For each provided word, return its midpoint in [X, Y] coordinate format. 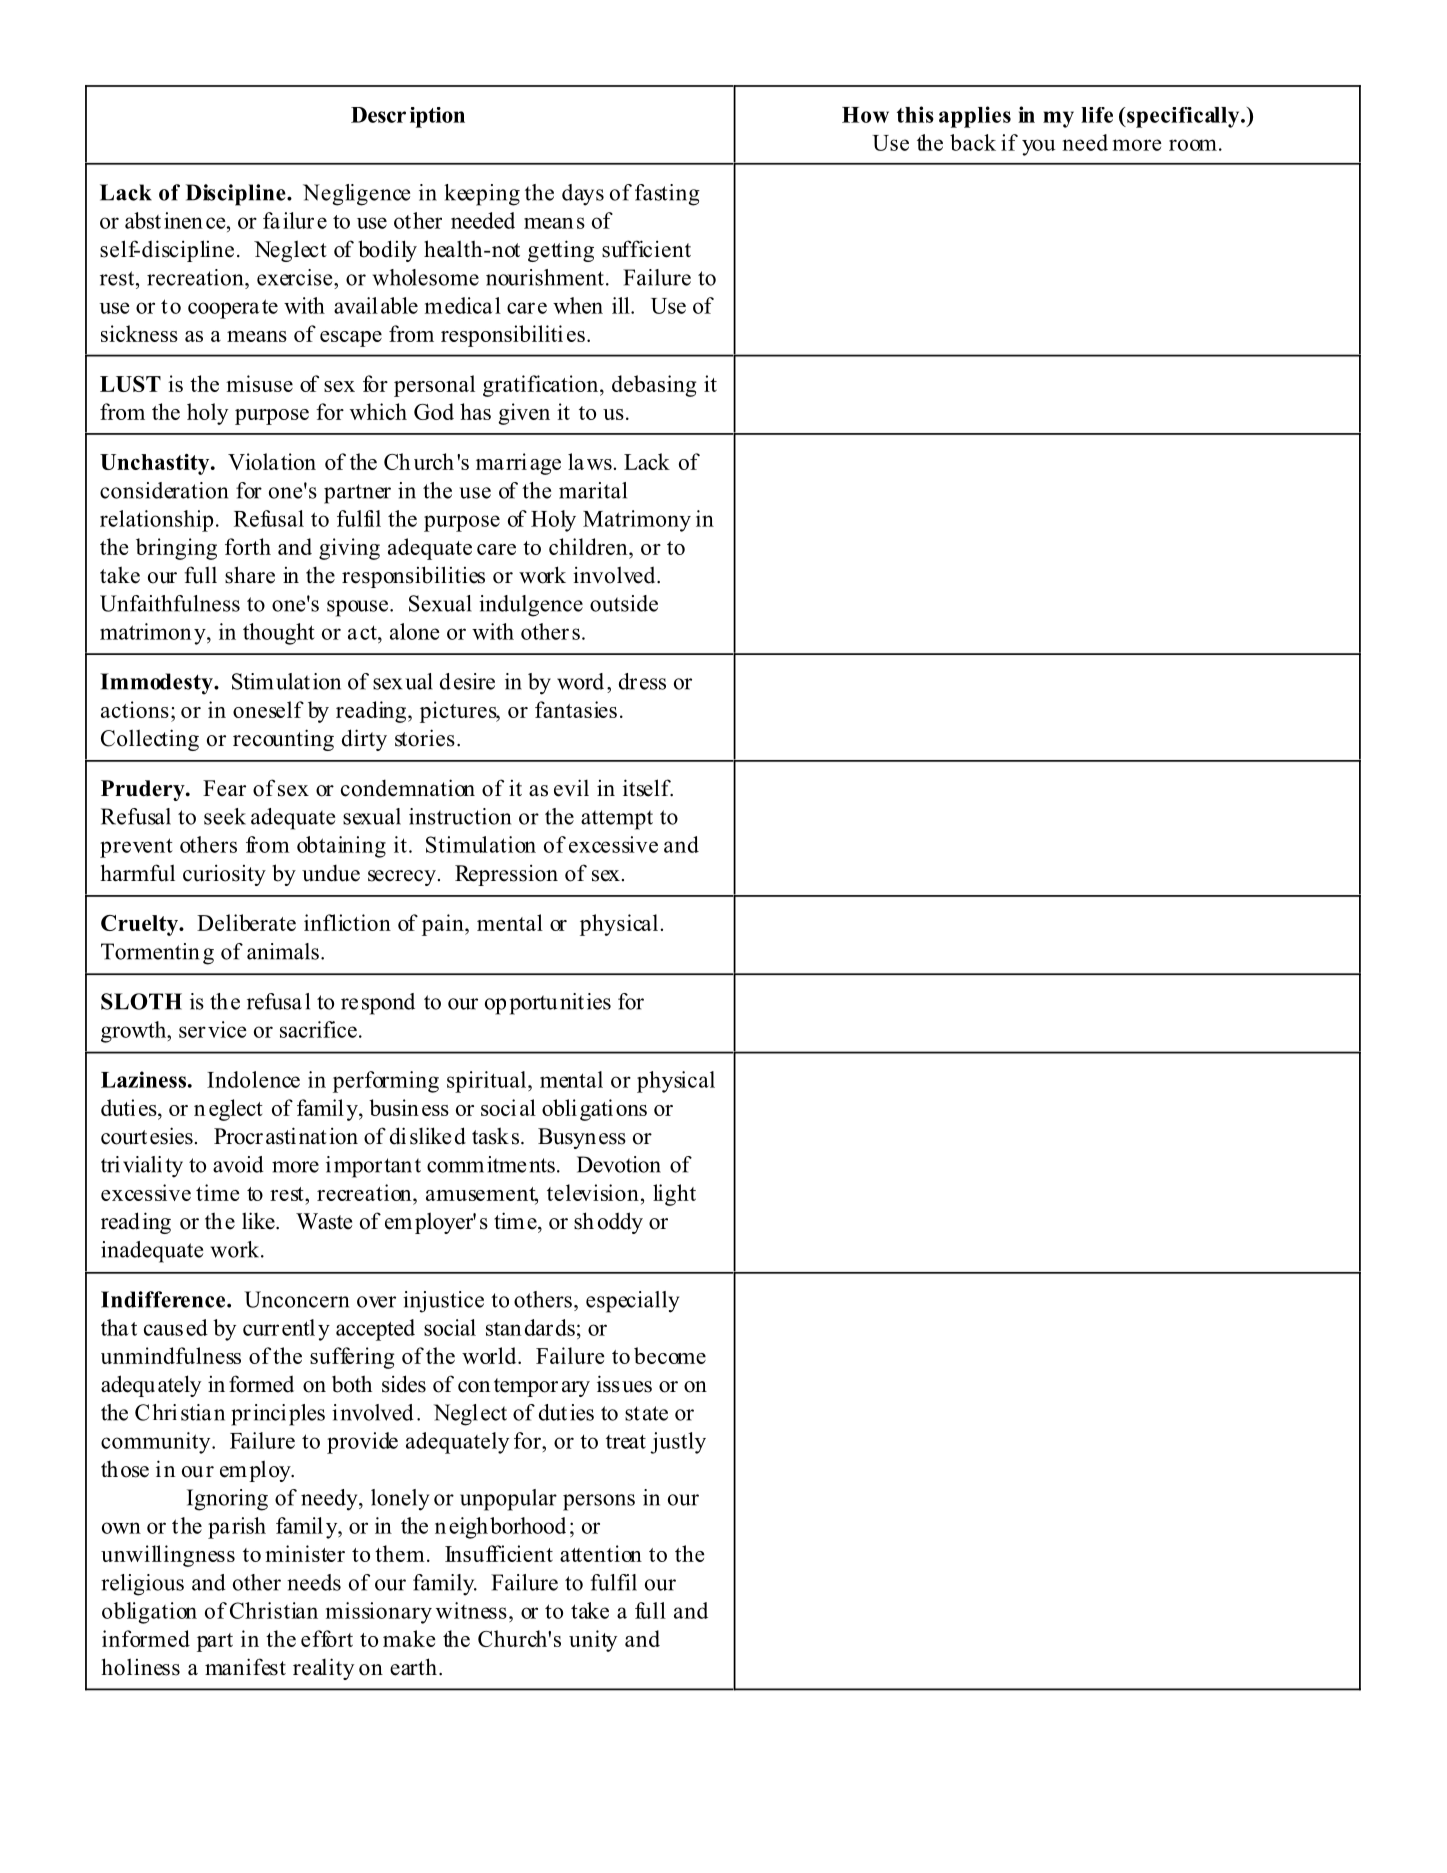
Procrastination [286, 1136]
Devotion [619, 1164]
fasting [667, 195]
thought [279, 634]
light [674, 1195]
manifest [245, 1667]
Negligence [356, 195]
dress [642, 681]
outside [624, 603]
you [1039, 147]
